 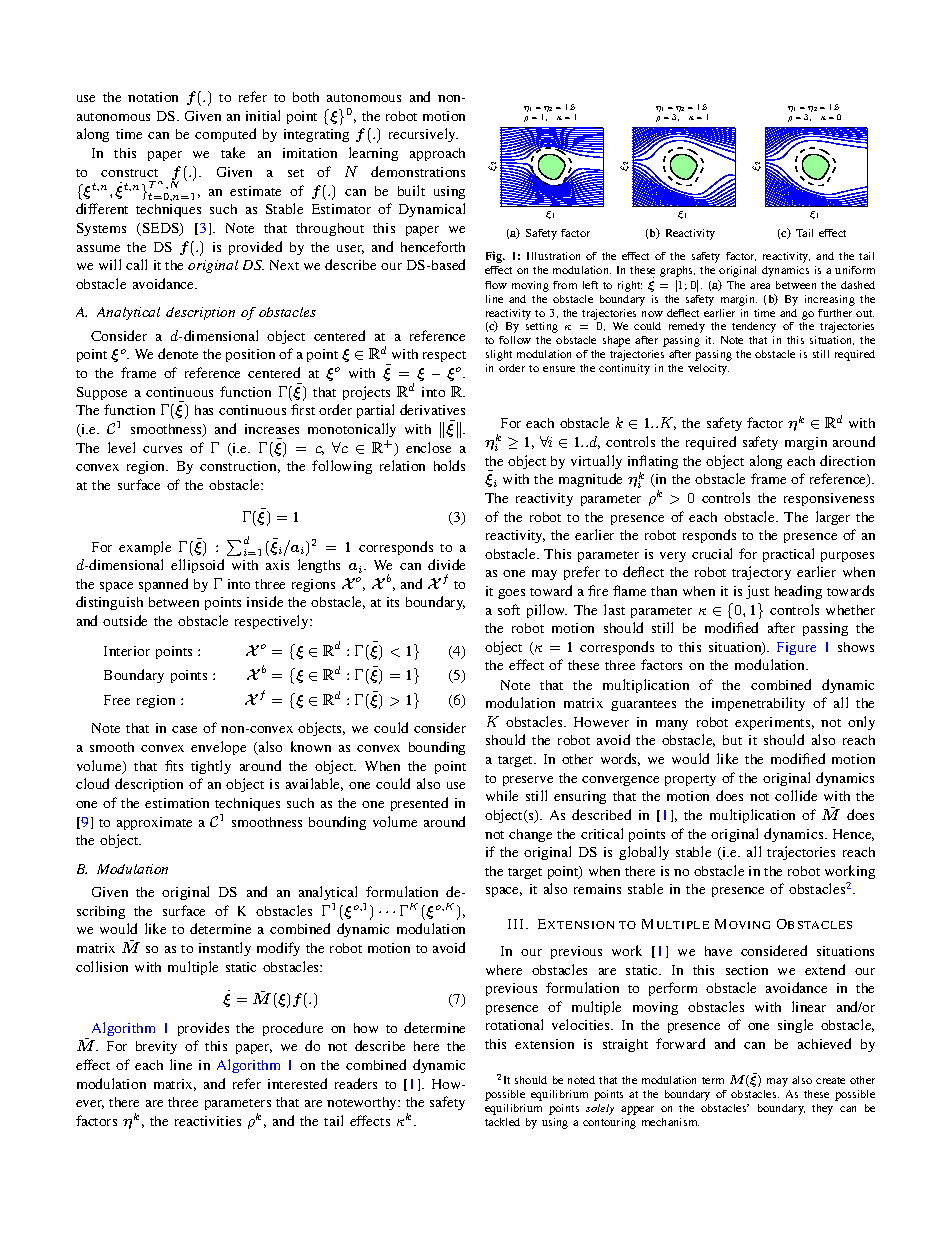 I want to click on spanned, so click(x=163, y=585).
